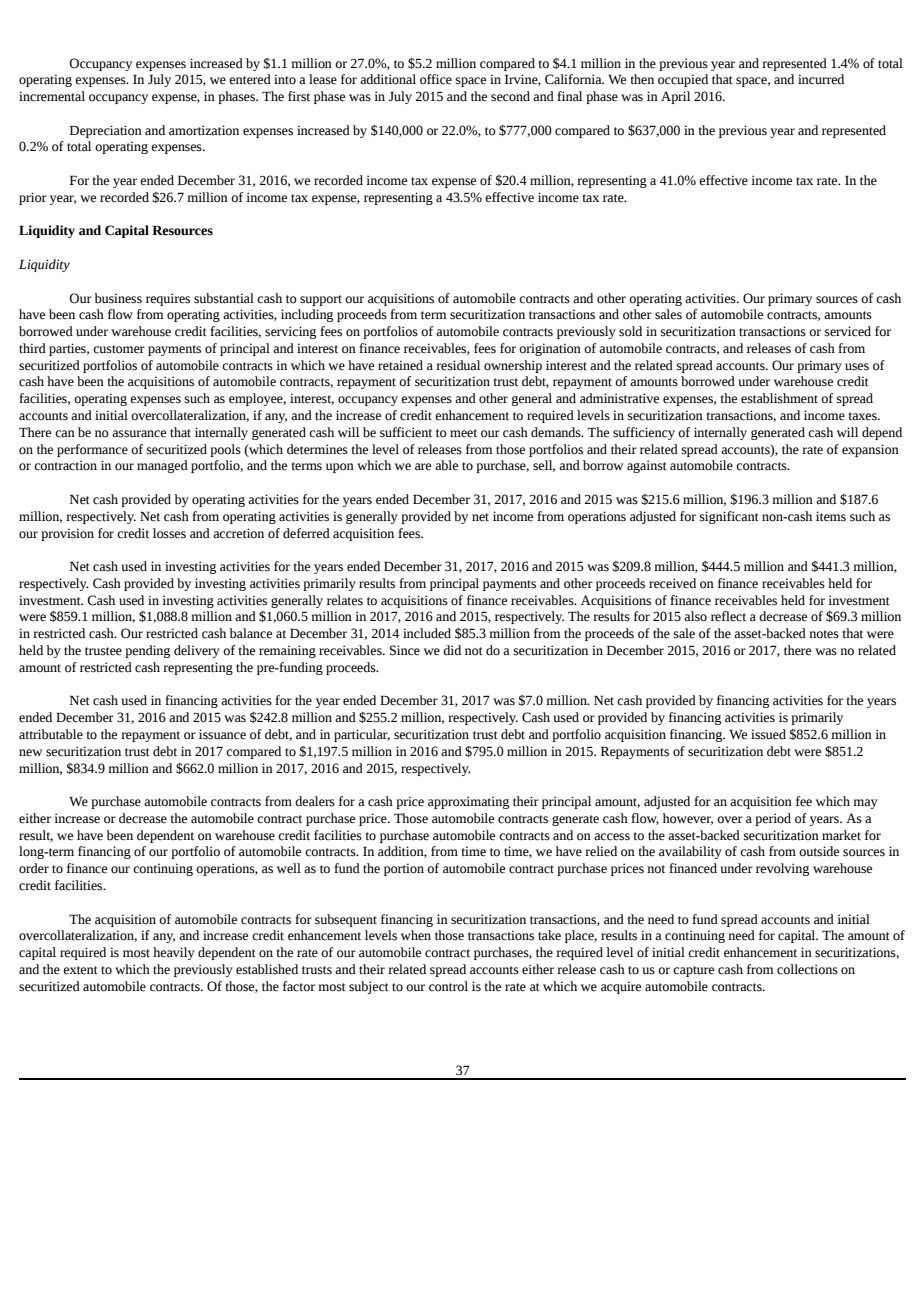 This image has height=1308, width=924. I want to click on customer, so click(119, 349).
